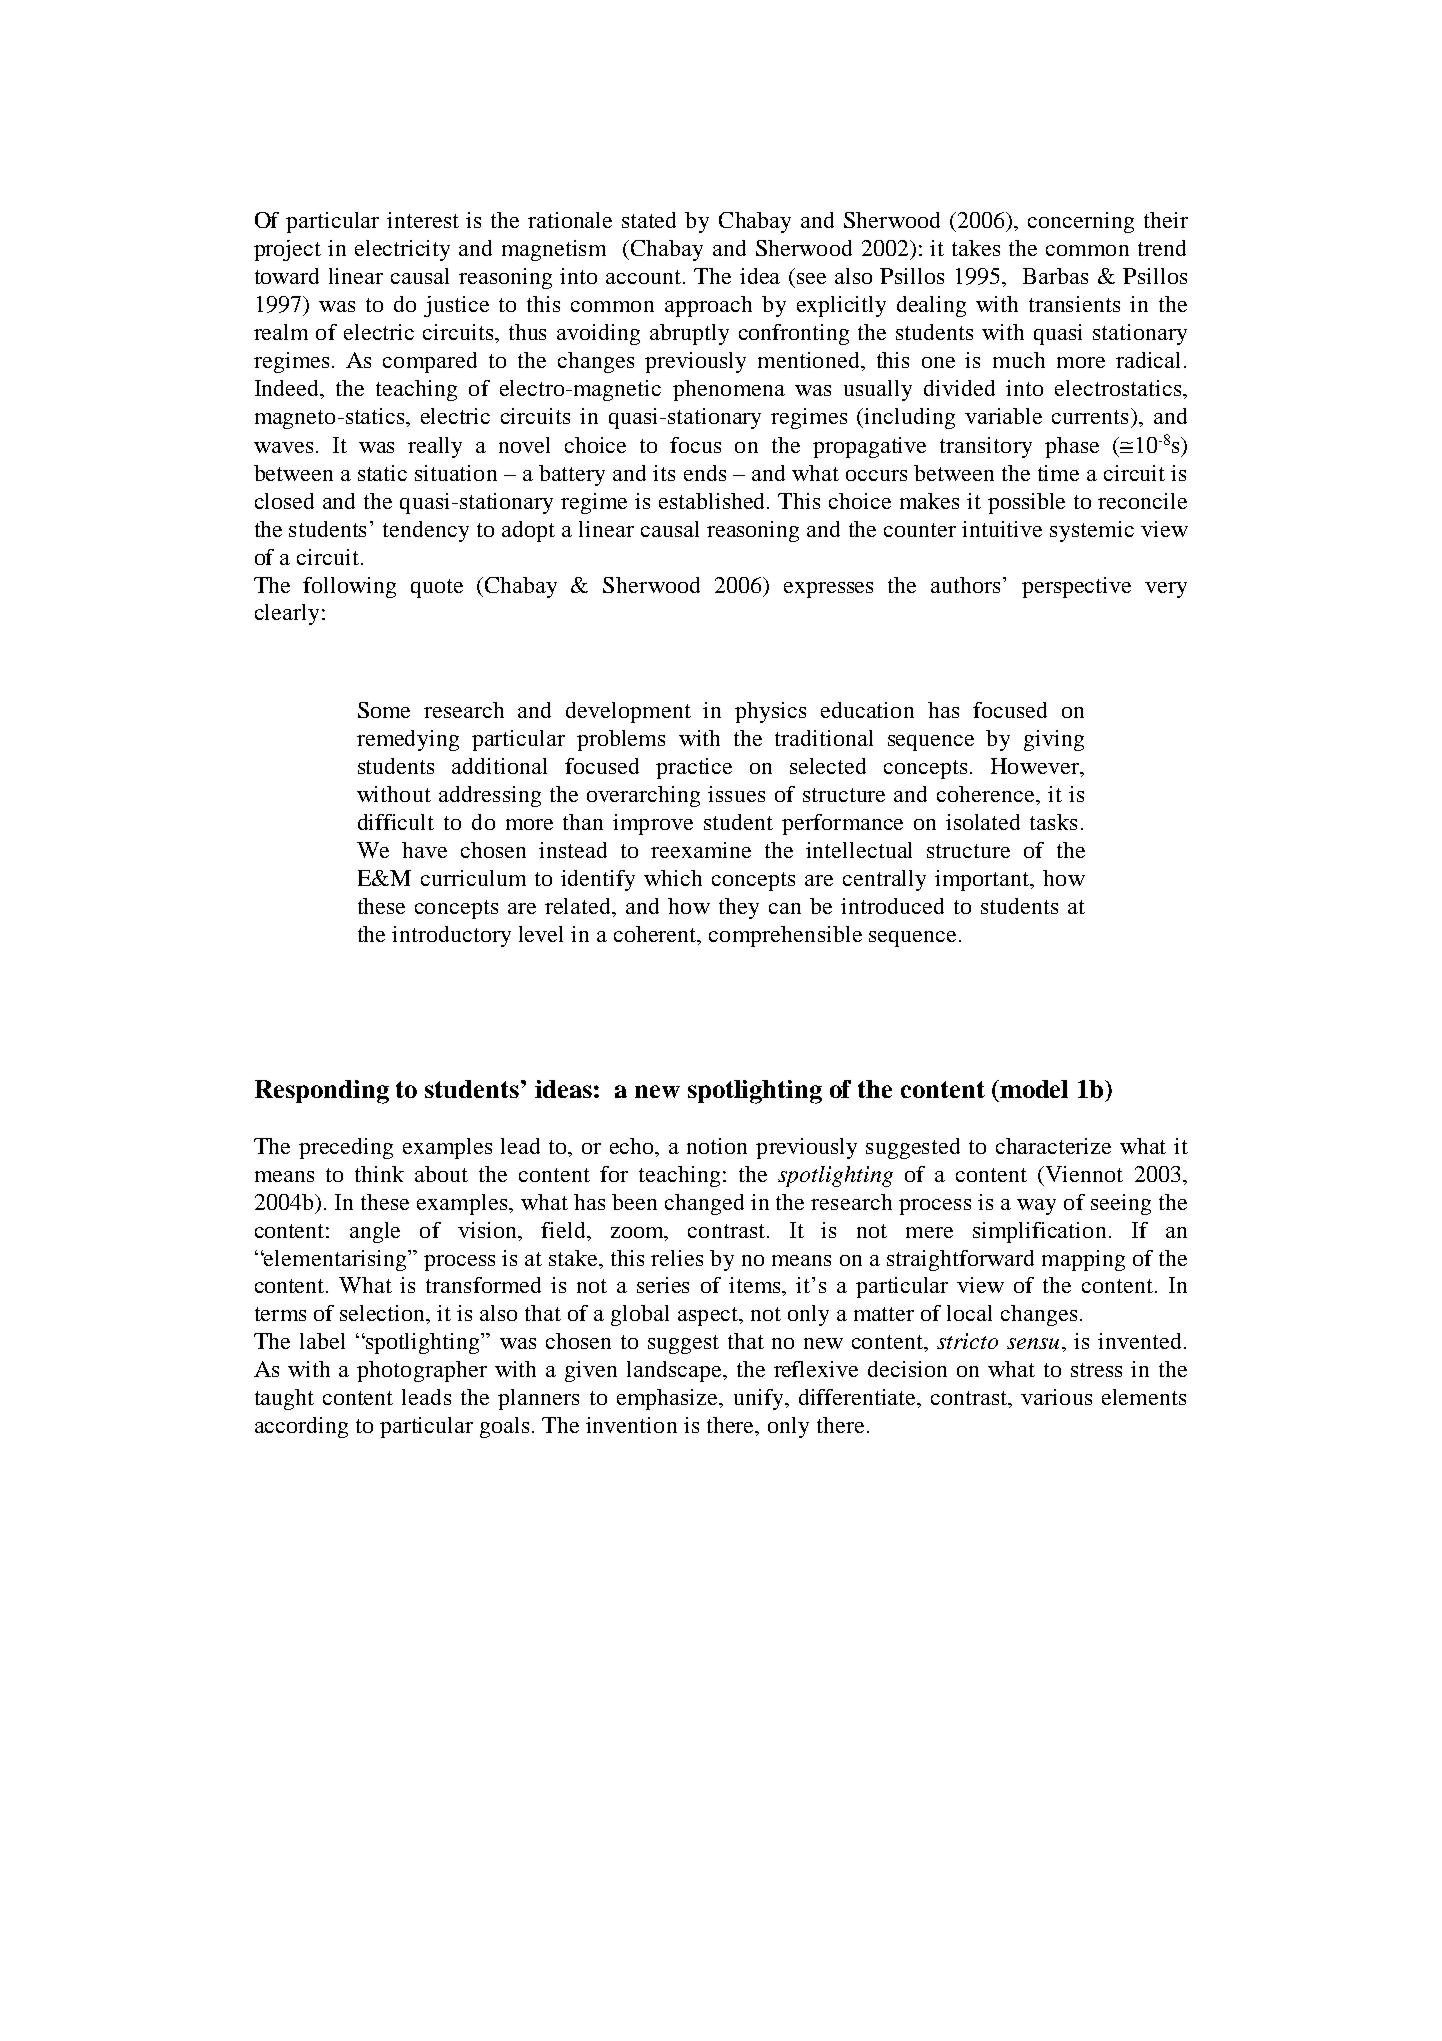 This document has width=1442, height=2041. I want to click on systemic, so click(1092, 531).
